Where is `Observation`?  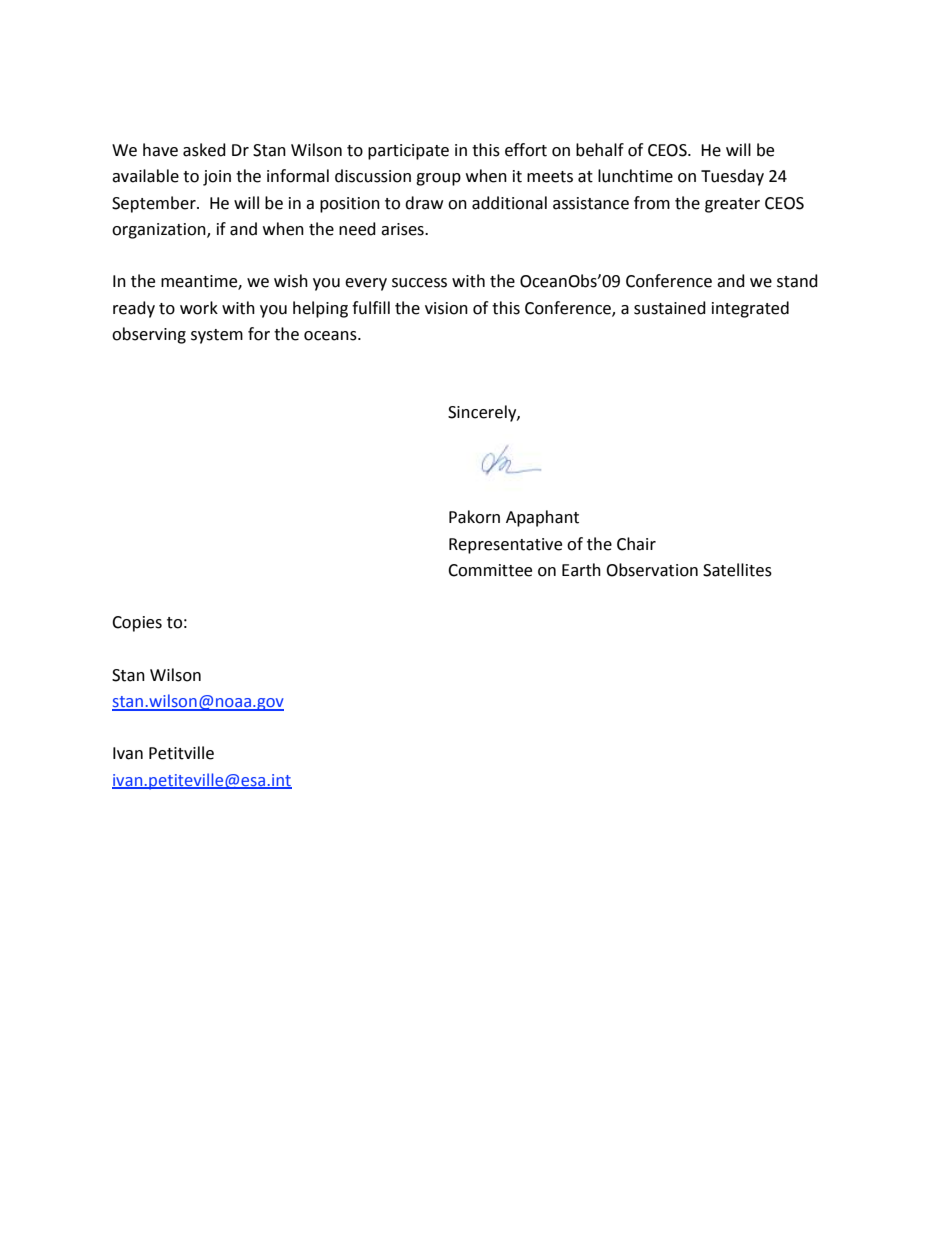 Observation is located at coordinates (652, 570).
